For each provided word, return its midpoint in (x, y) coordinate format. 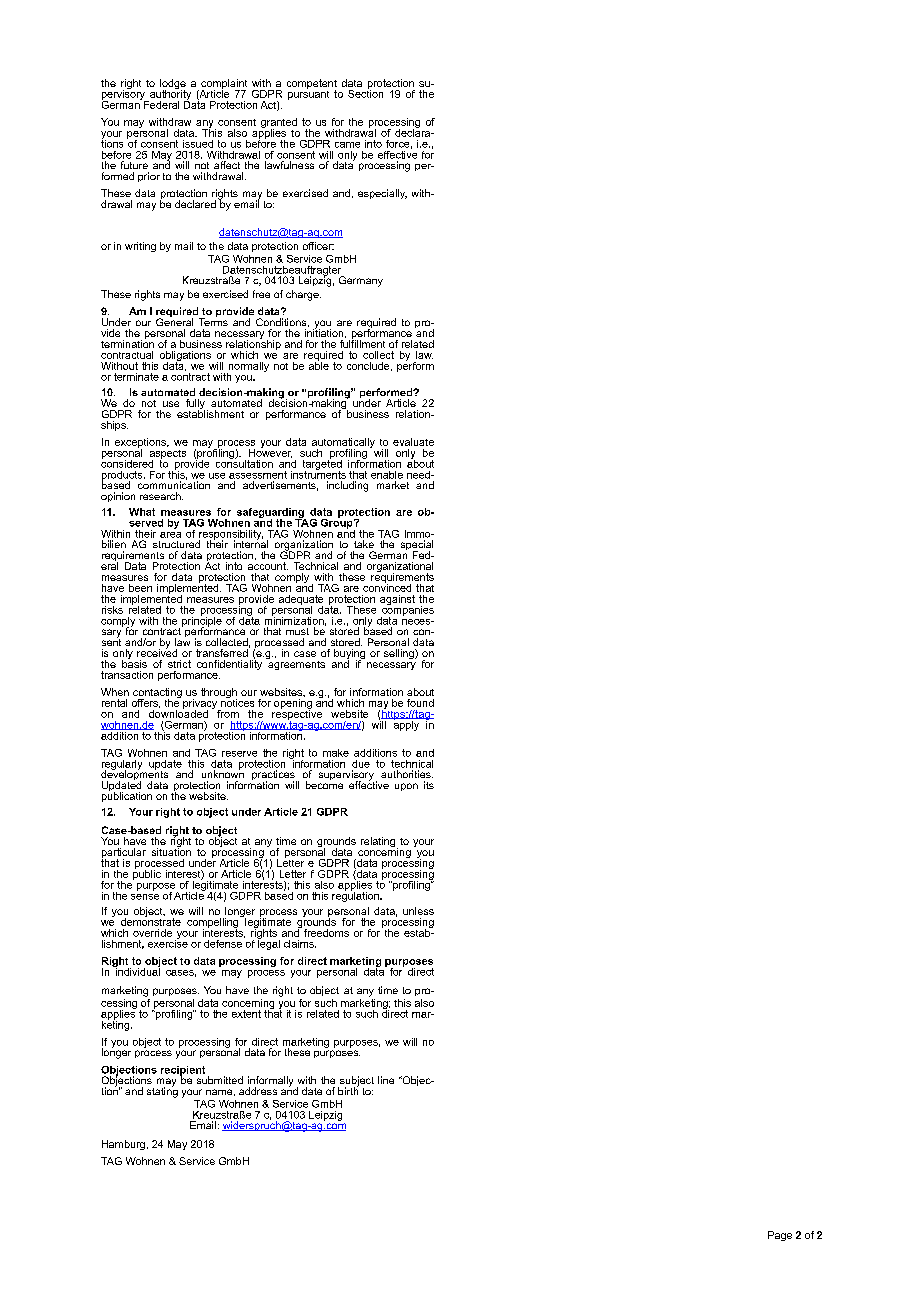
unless (418, 911)
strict (179, 664)
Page (780, 1236)
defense (223, 944)
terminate (136, 377)
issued (198, 144)
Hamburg (123, 1145)
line (386, 1080)
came (347, 145)
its (429, 785)
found (420, 703)
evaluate (413, 442)
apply (406, 724)
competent (312, 85)
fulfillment (362, 343)
